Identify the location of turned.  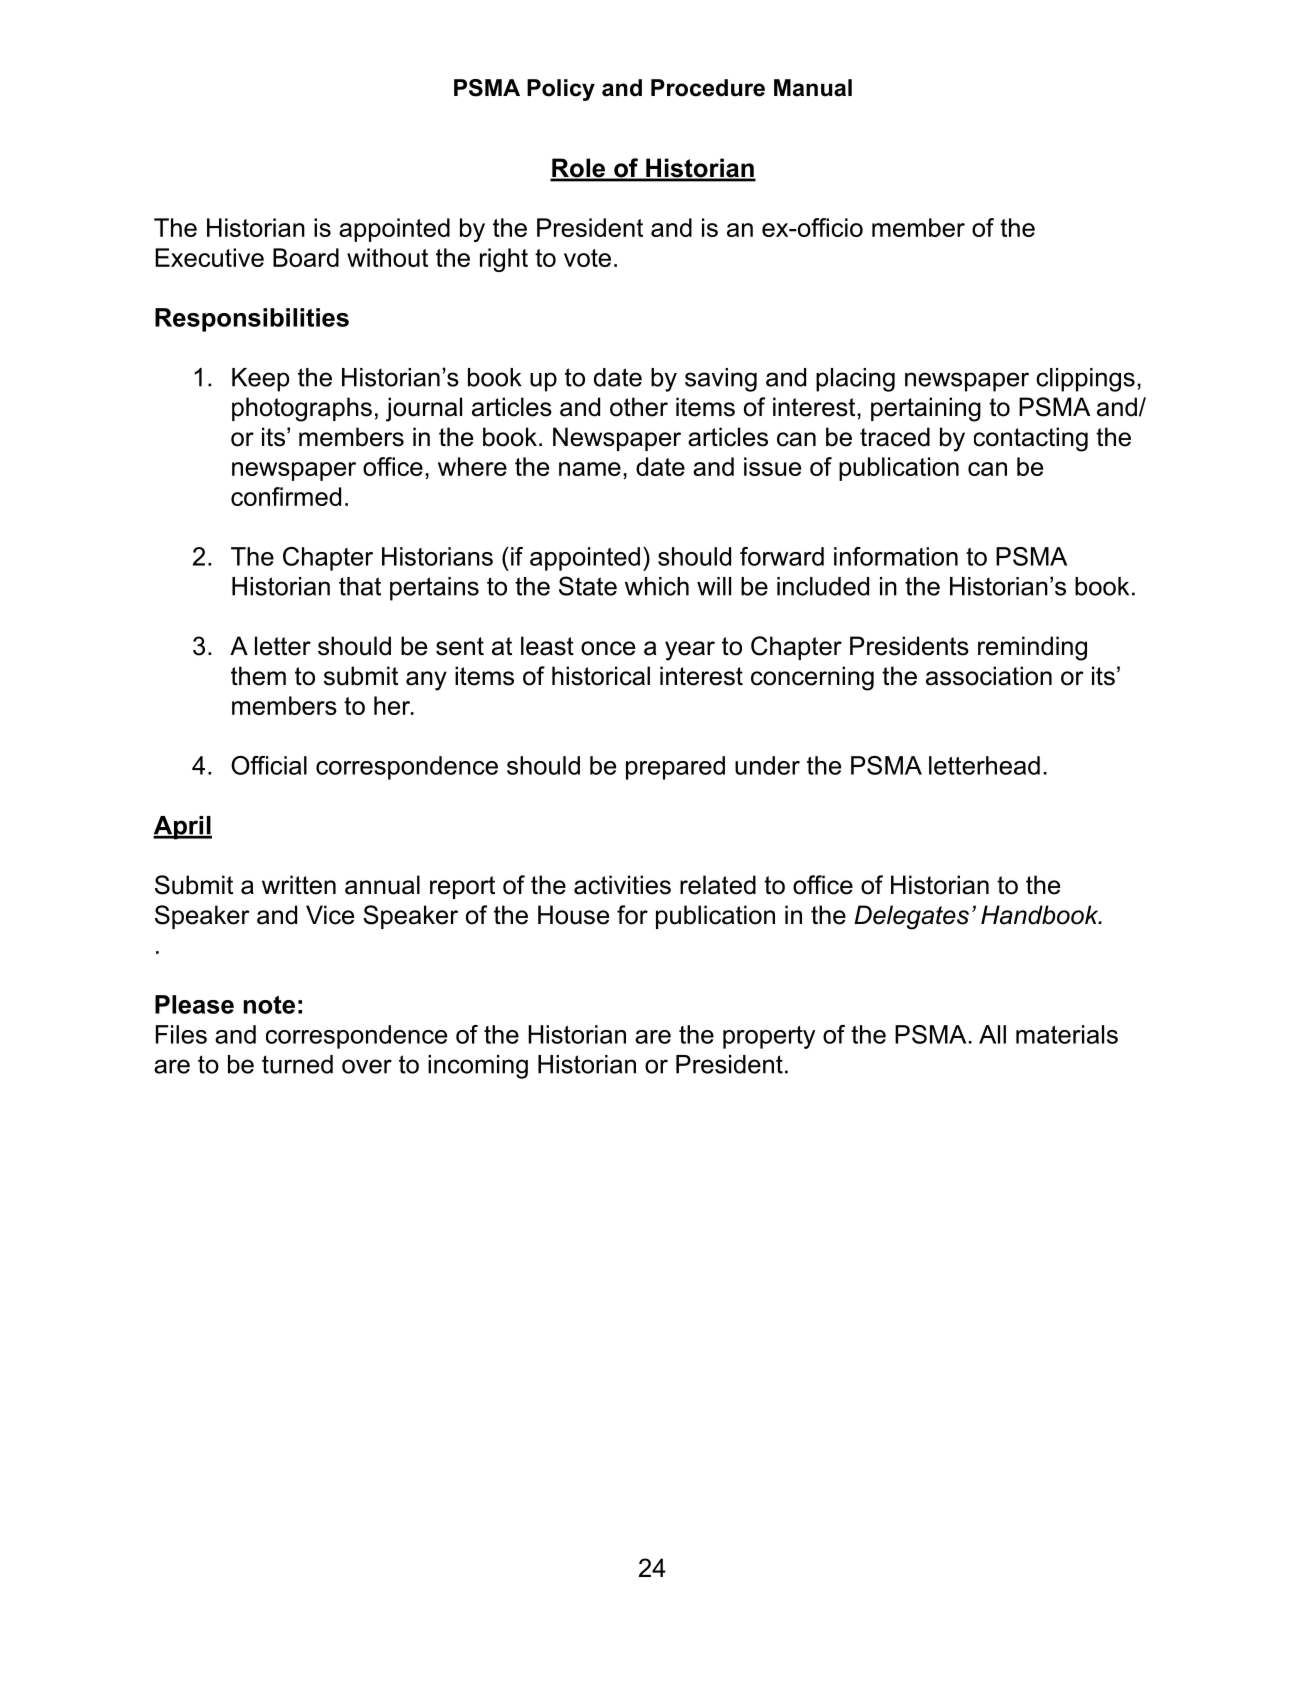
(297, 1064).
